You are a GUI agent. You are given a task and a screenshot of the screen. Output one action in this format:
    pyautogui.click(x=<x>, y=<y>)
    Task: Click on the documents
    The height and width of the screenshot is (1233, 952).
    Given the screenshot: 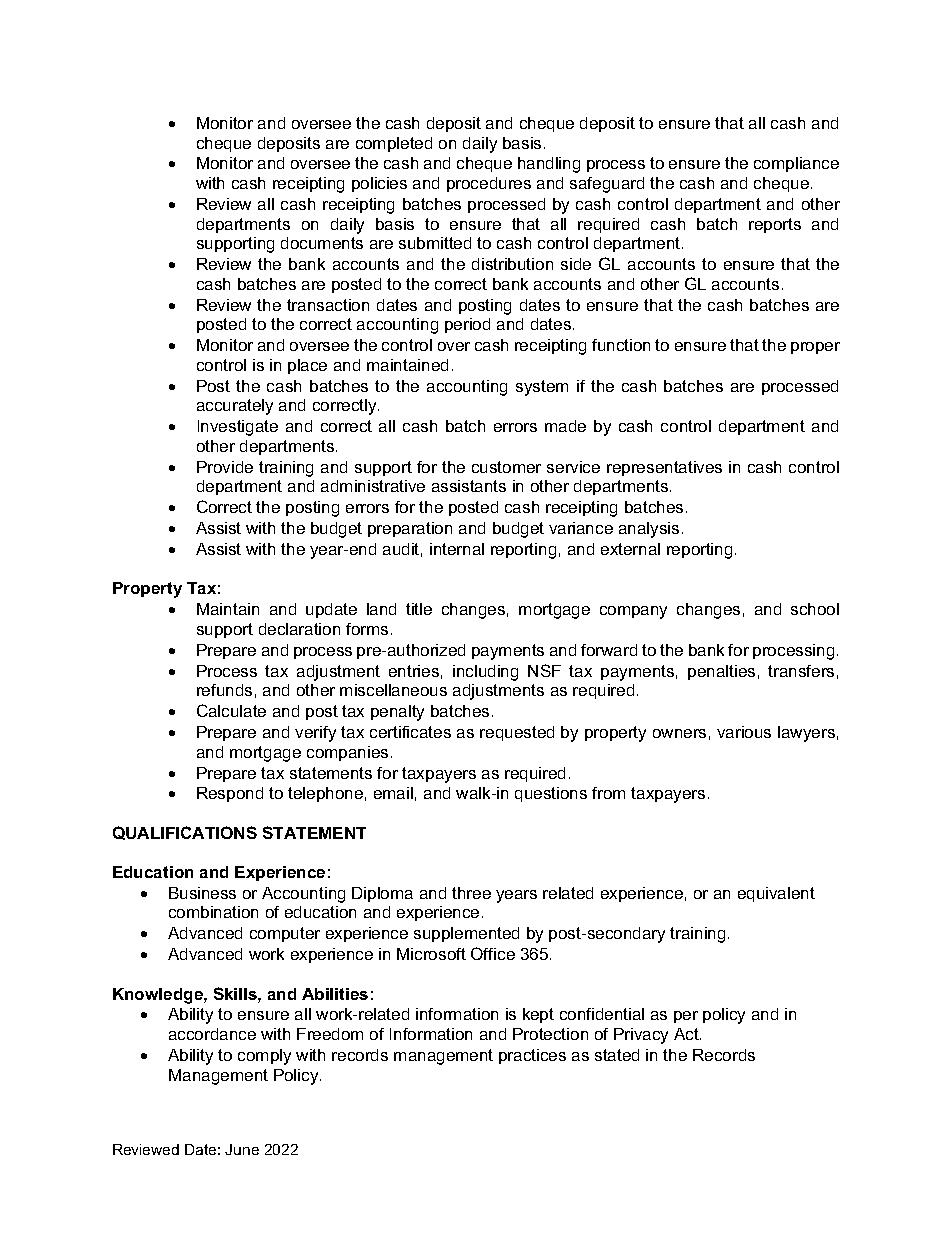 What is the action you would take?
    pyautogui.click(x=322, y=243)
